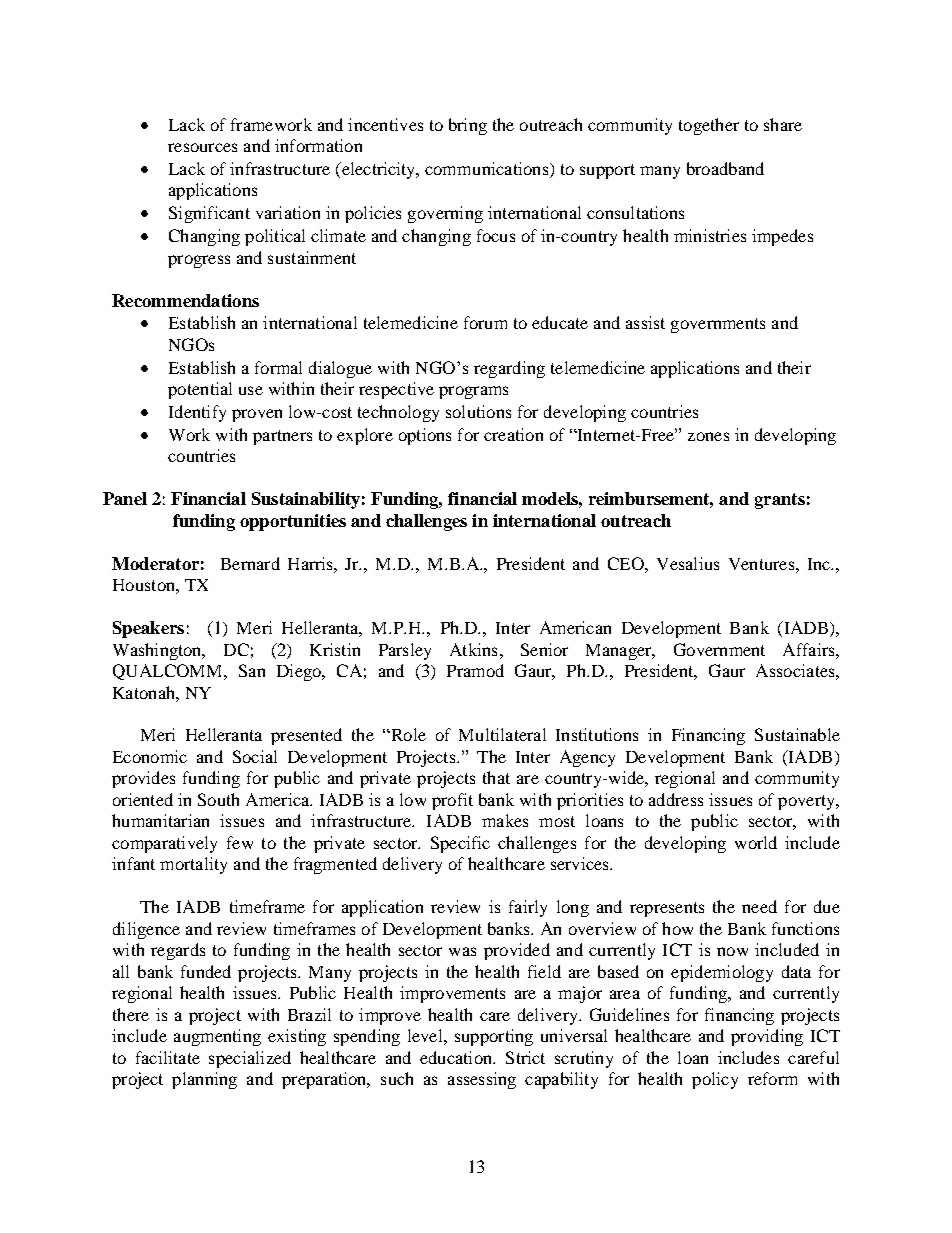 The image size is (952, 1233). I want to click on broadband, so click(725, 168).
